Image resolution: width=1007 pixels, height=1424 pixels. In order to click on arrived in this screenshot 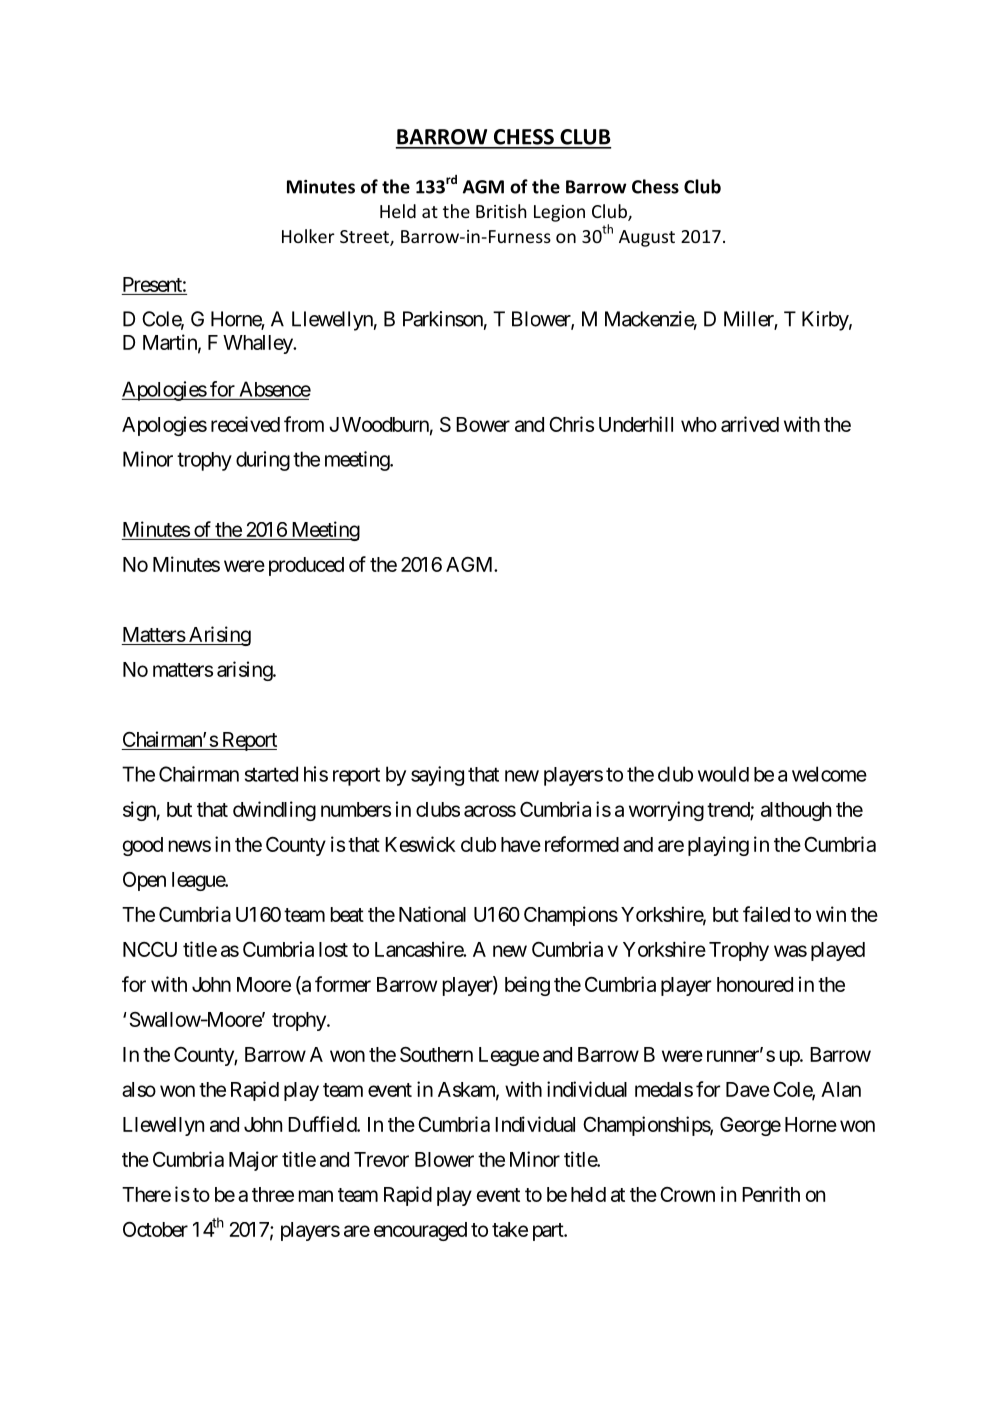, I will do `click(750, 424)`.
